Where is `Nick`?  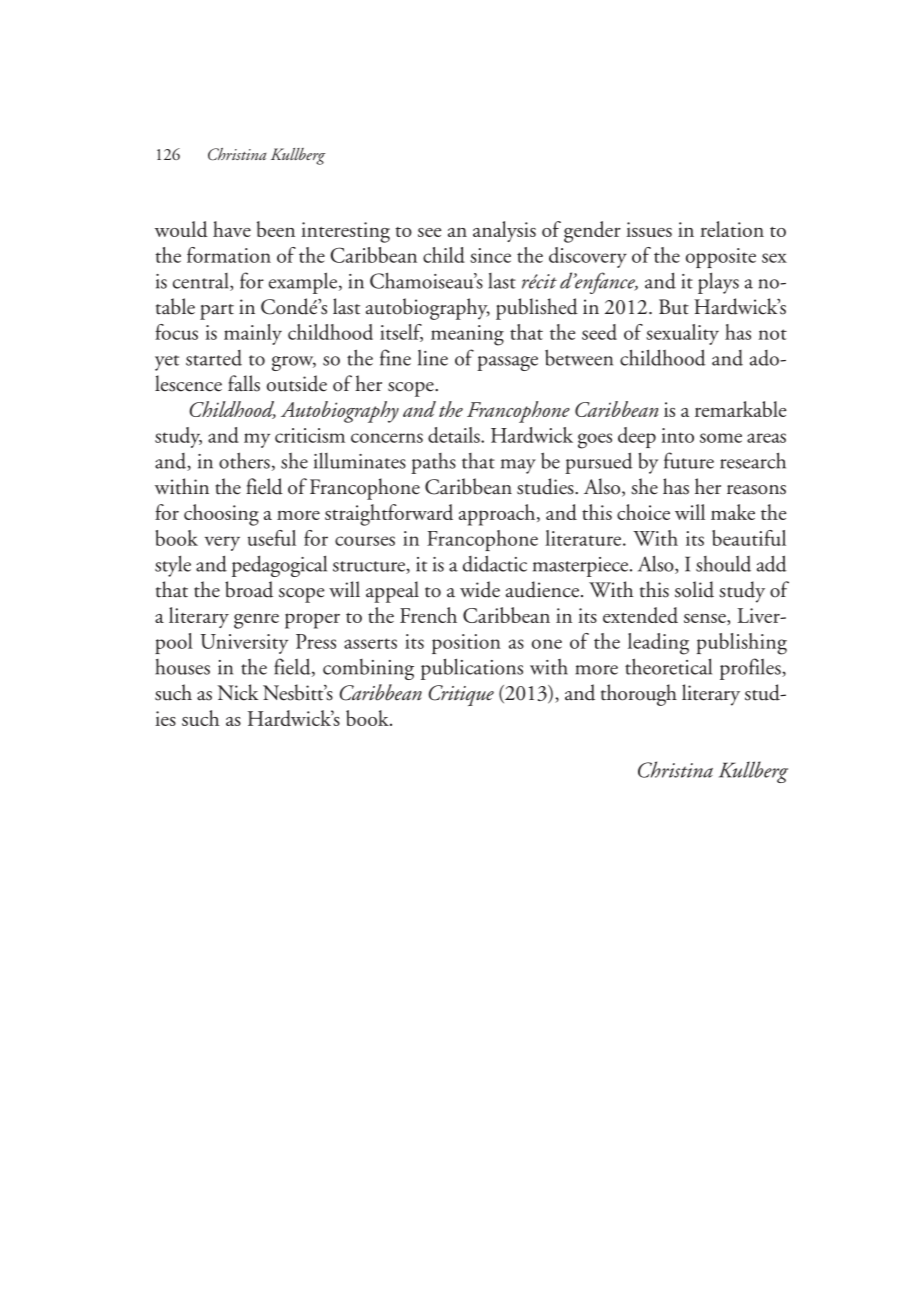 Nick is located at coordinates (237, 692).
